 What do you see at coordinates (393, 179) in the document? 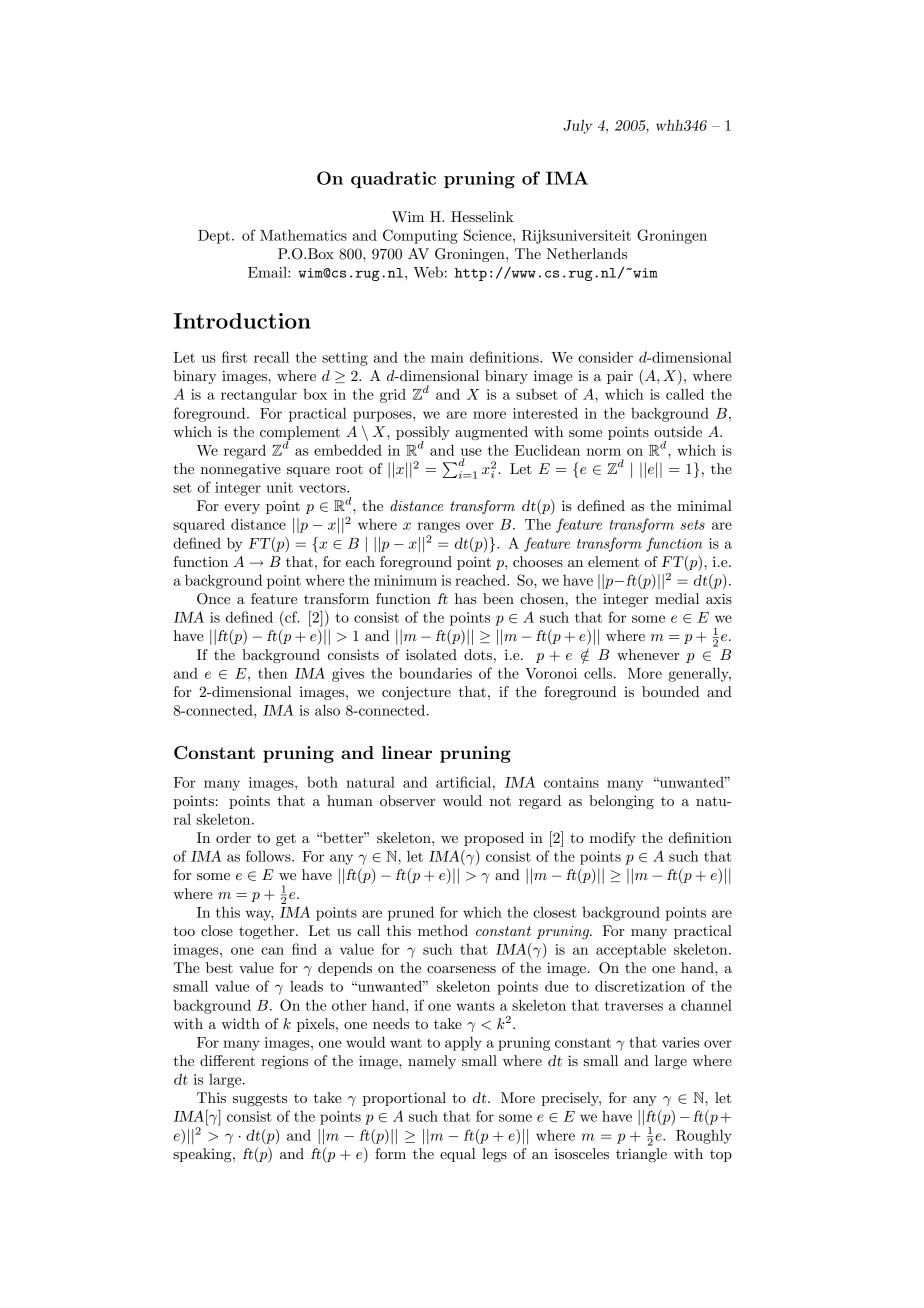
I see `quadratic` at bounding box center [393, 179].
